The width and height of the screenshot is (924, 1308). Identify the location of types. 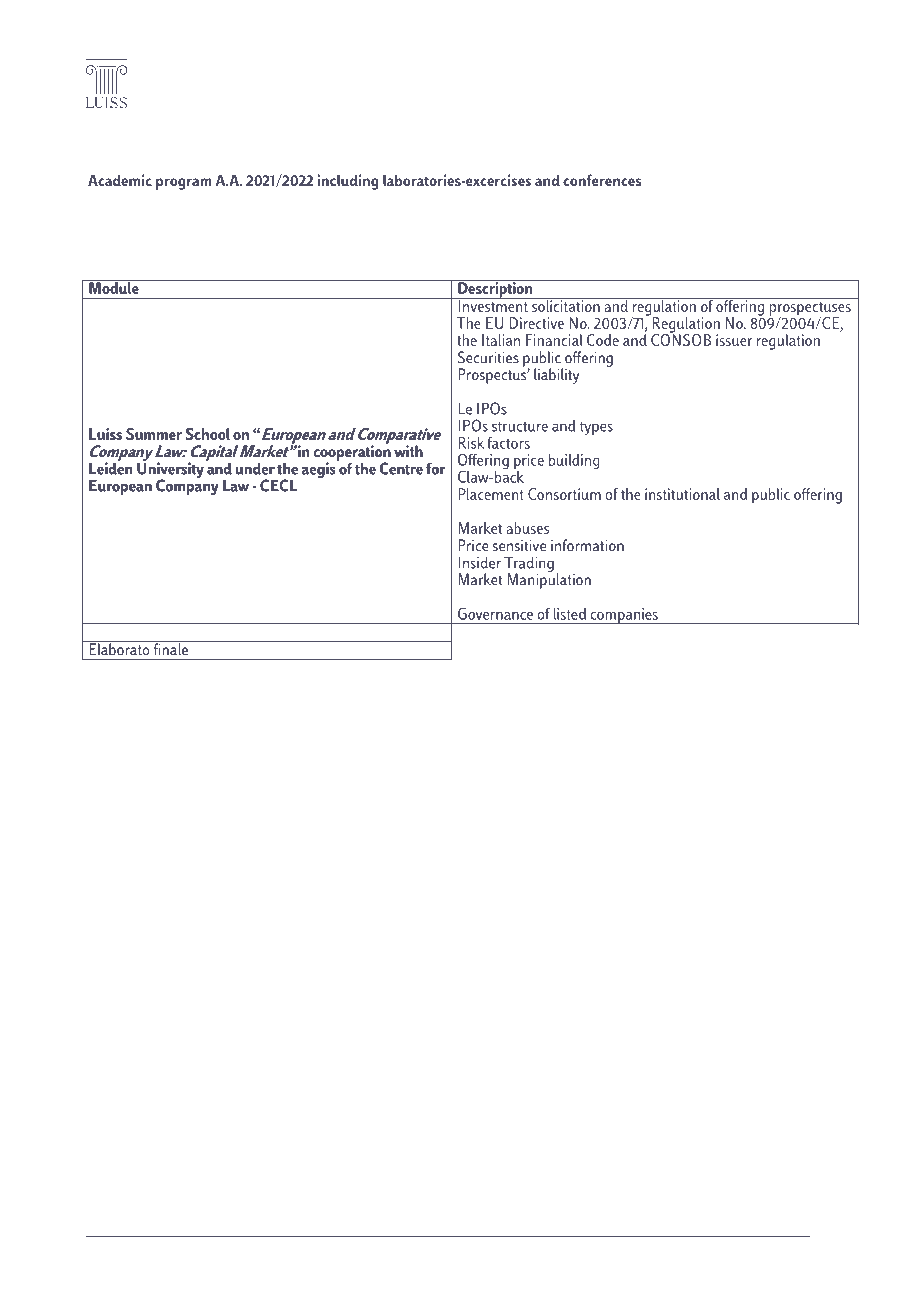
(596, 428).
